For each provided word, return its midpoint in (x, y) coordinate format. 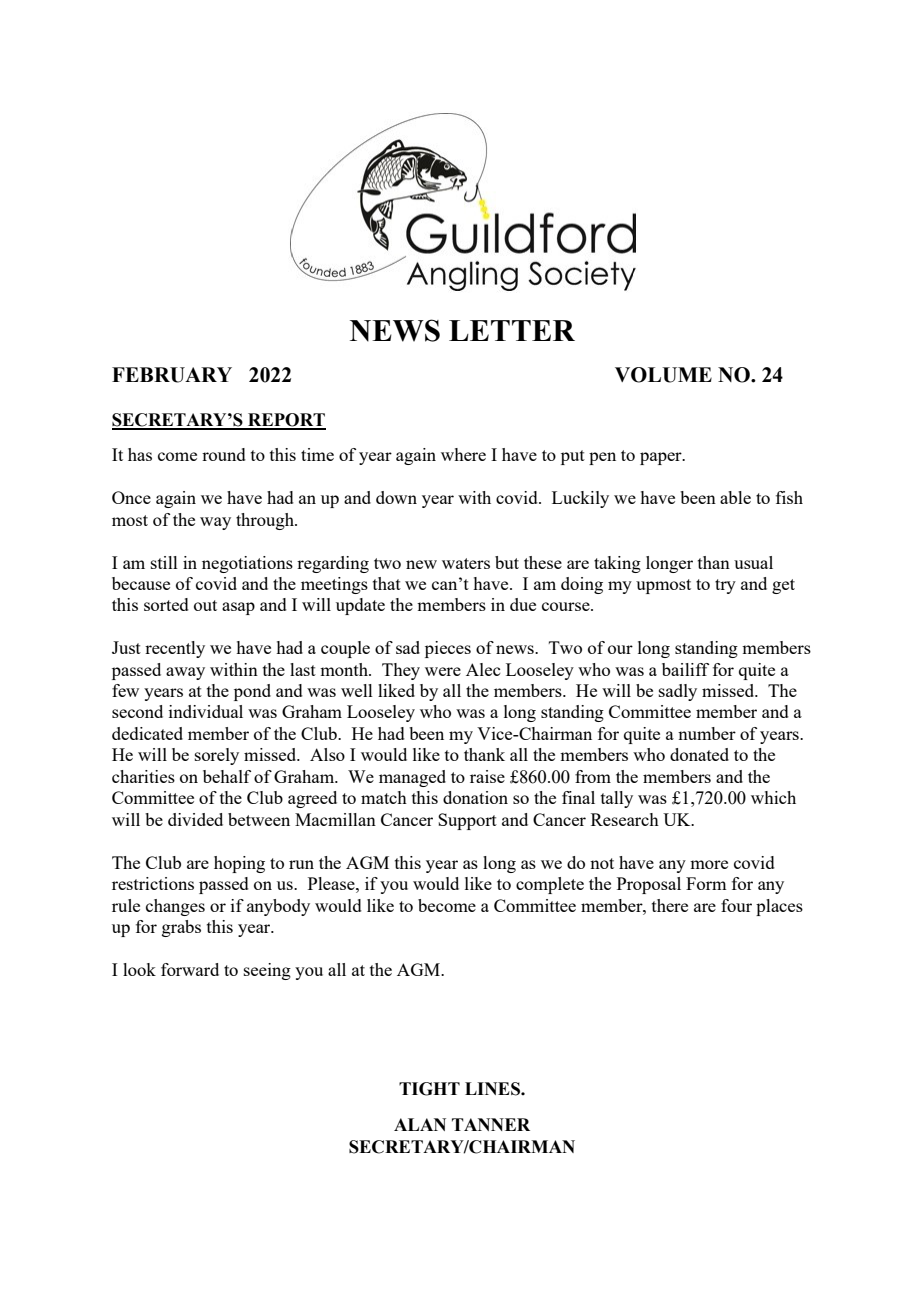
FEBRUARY (172, 375)
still (164, 562)
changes (175, 907)
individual (206, 711)
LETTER (512, 330)
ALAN (420, 1124)
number (707, 733)
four (736, 905)
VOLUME (663, 375)
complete (550, 885)
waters (466, 563)
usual (753, 562)
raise (487, 776)
